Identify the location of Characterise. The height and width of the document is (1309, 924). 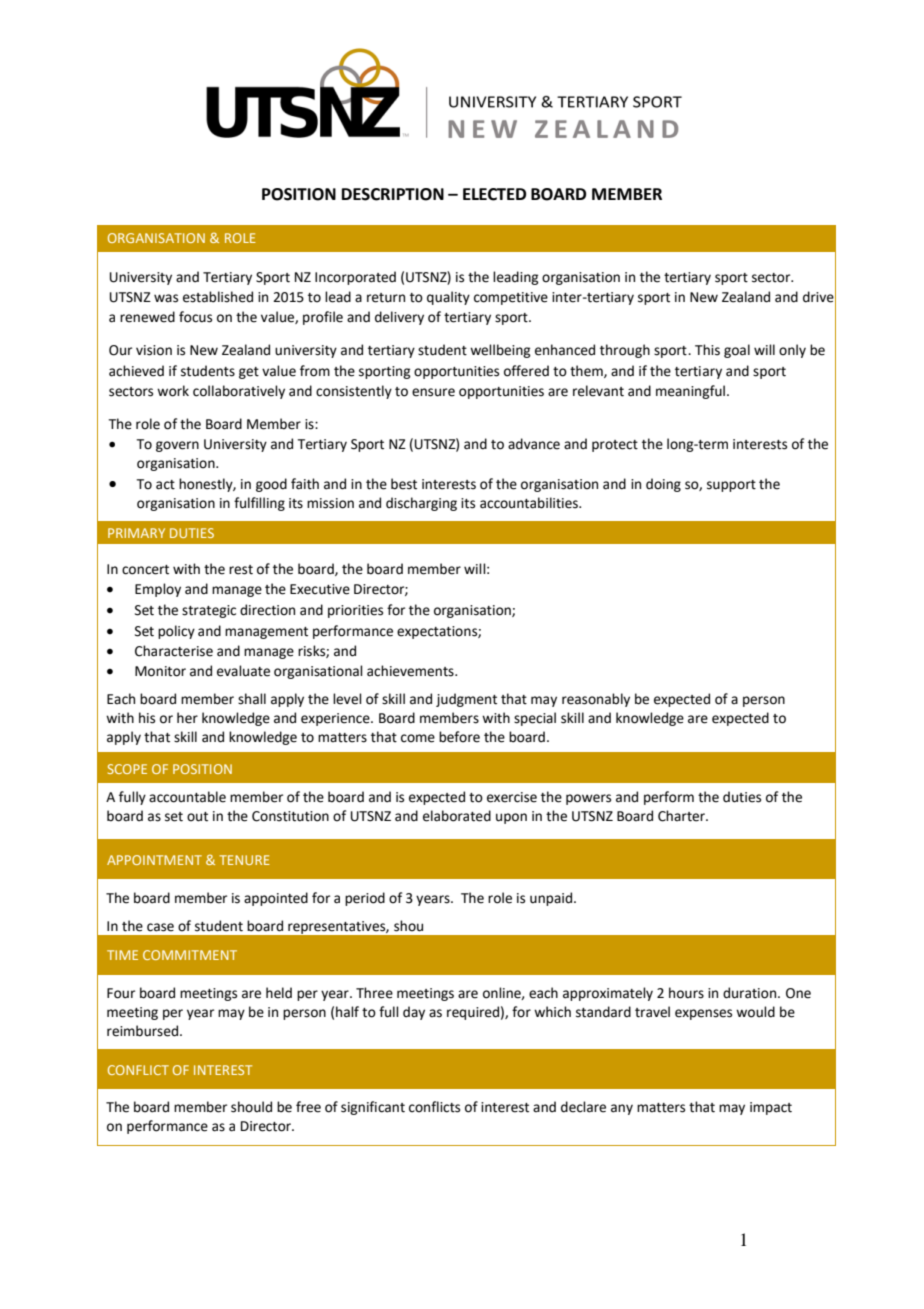
(174, 651).
